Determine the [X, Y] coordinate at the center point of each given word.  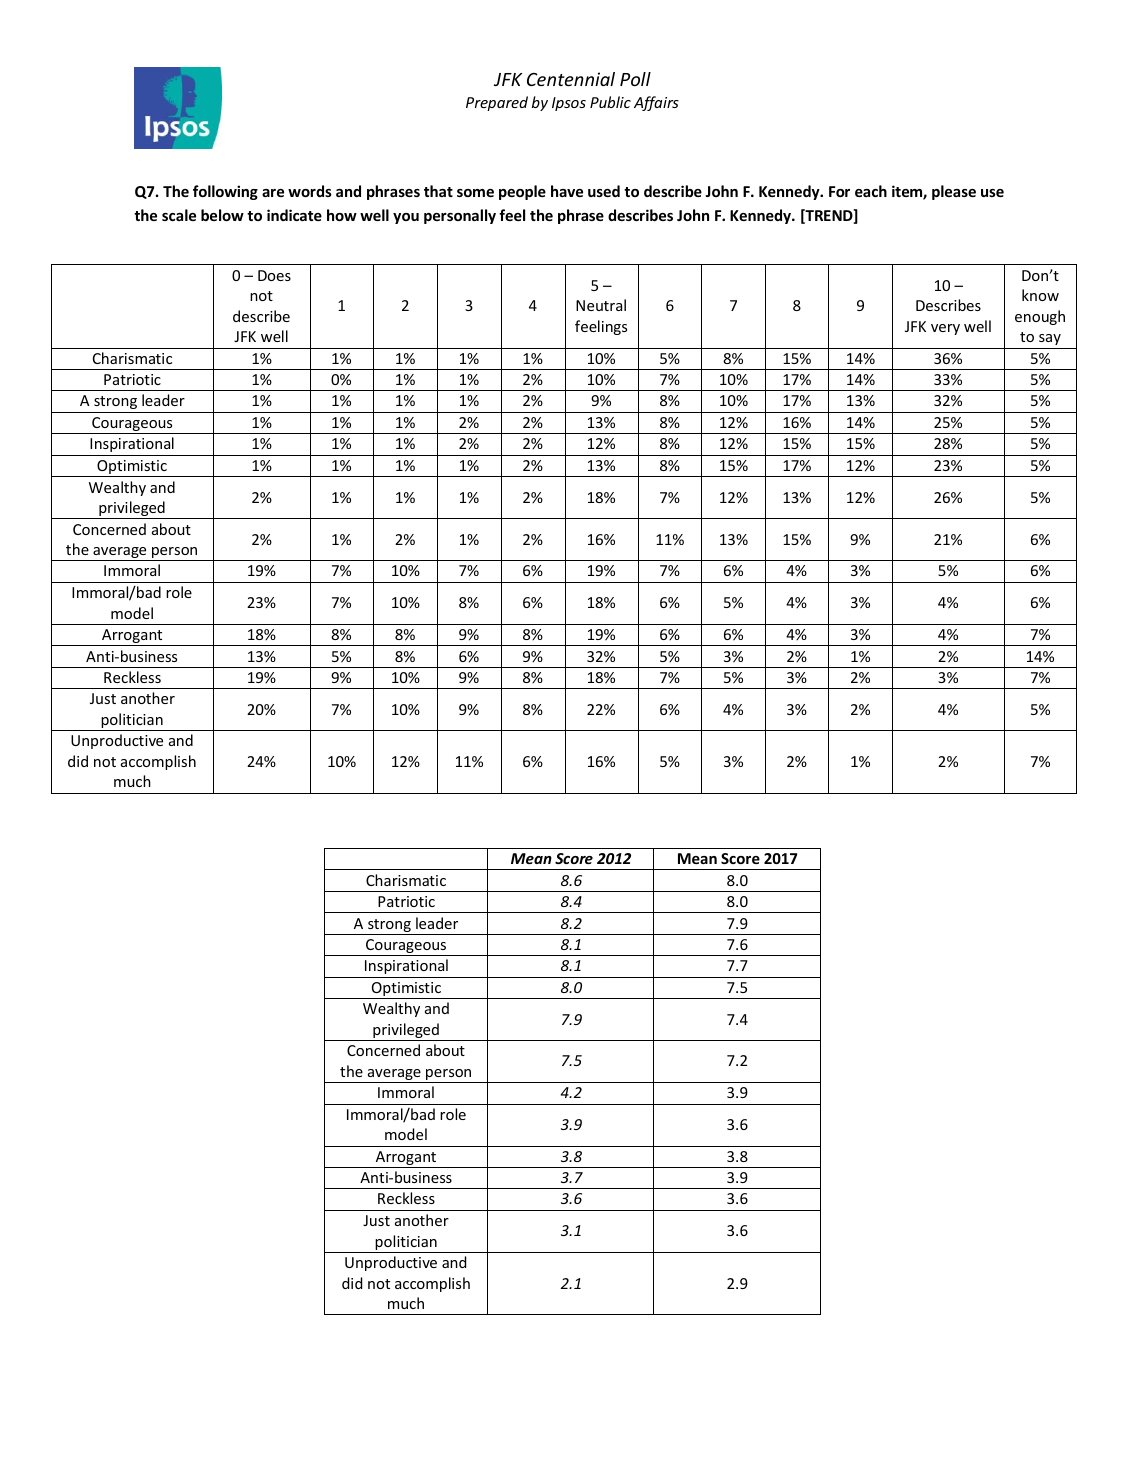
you [406, 218]
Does [274, 275]
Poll [635, 79]
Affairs [656, 103]
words [310, 191]
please [954, 192]
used [604, 191]
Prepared [497, 103]
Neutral [601, 305]
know [1040, 295]
